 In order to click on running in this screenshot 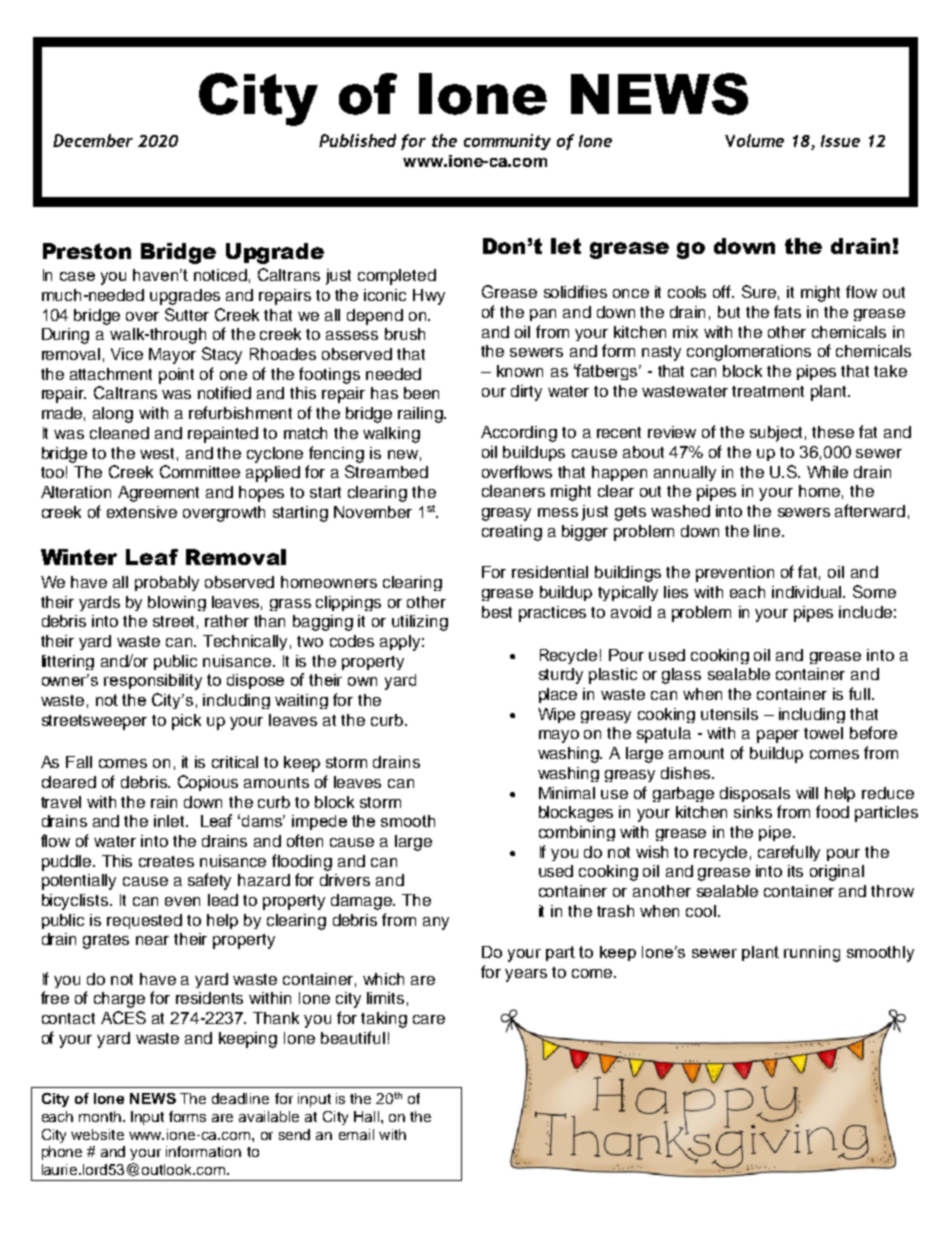, I will do `click(812, 954)`.
